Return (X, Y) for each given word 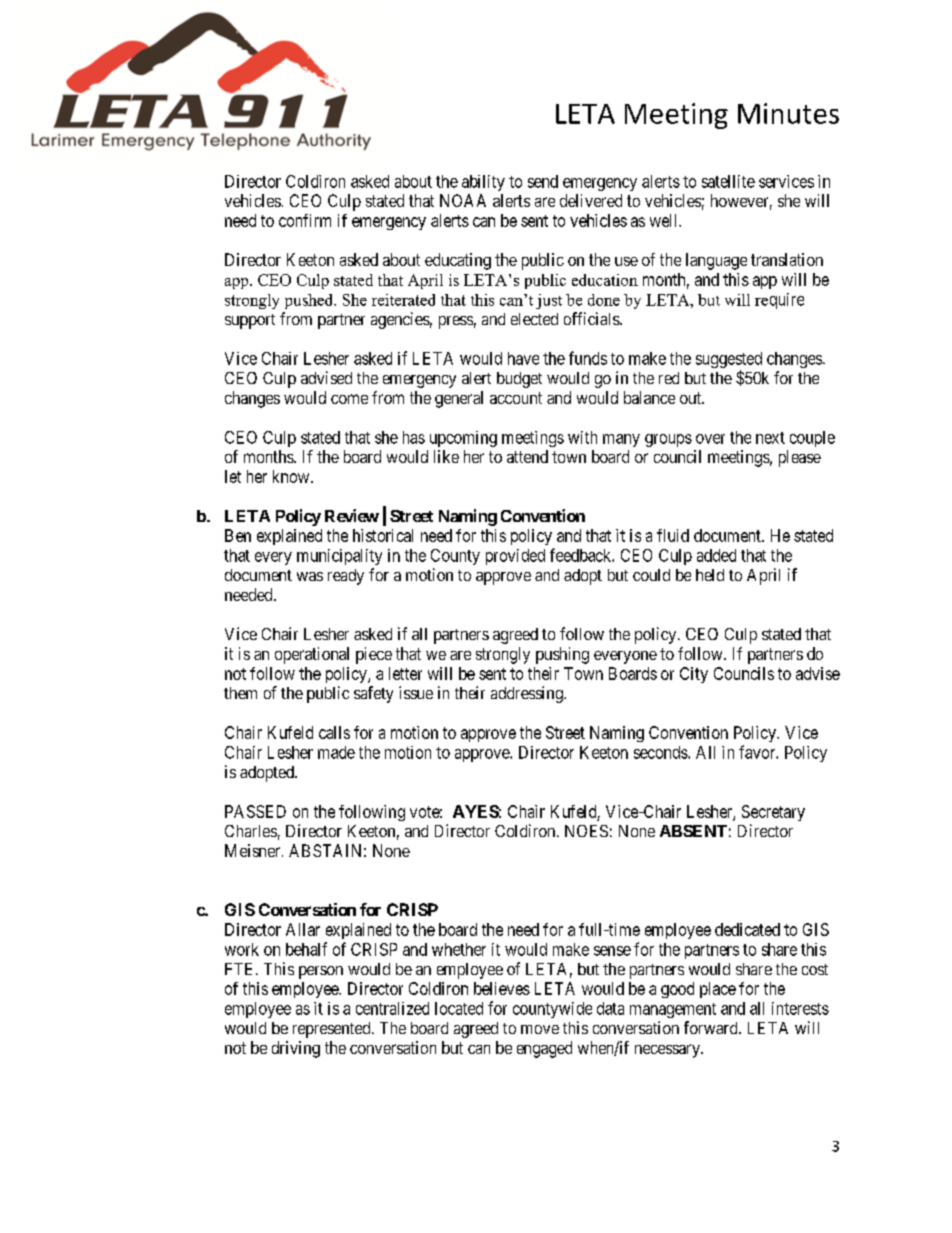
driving (296, 1049)
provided (515, 557)
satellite (728, 181)
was (310, 576)
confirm (305, 220)
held (710, 575)
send (543, 181)
